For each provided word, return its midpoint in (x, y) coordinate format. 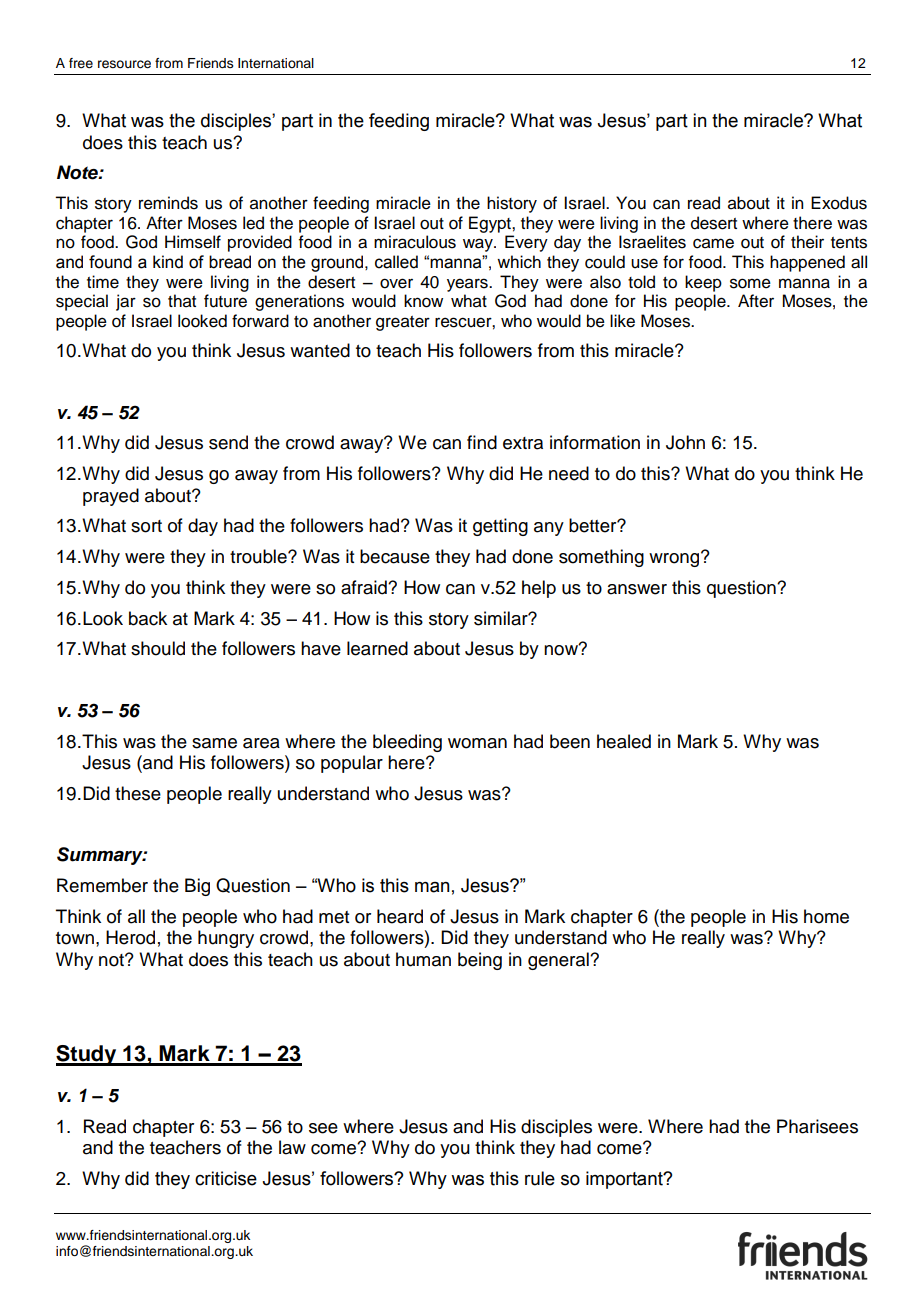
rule (540, 1178)
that (182, 301)
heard (400, 916)
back (148, 618)
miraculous (415, 242)
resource (124, 64)
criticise (226, 1178)
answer (637, 589)
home (826, 916)
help (539, 589)
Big (197, 887)
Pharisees (817, 1126)
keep (703, 283)
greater (403, 323)
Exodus (839, 203)
